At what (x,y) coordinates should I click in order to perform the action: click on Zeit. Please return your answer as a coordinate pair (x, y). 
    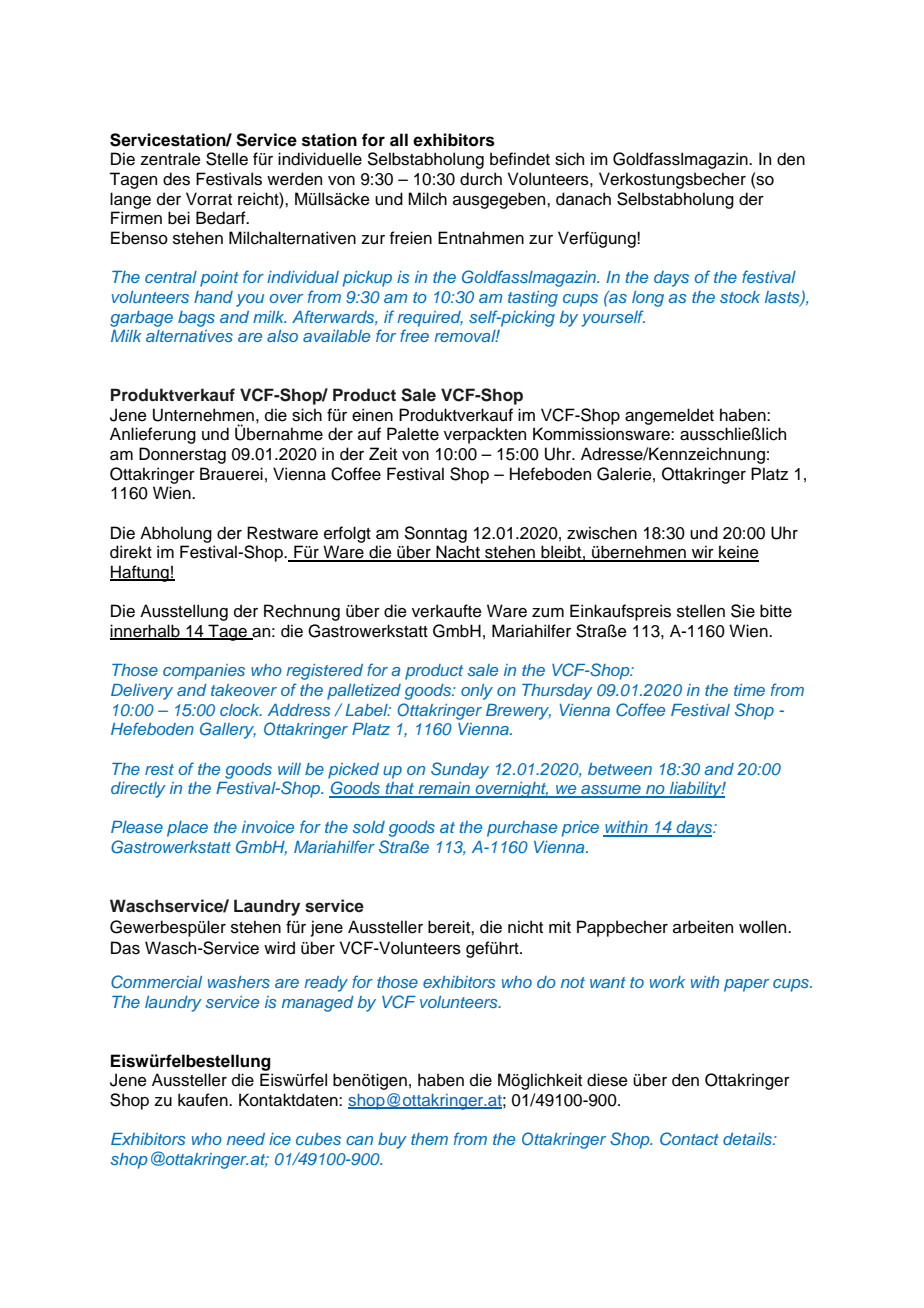
    Looking at the image, I should click on (383, 454).
